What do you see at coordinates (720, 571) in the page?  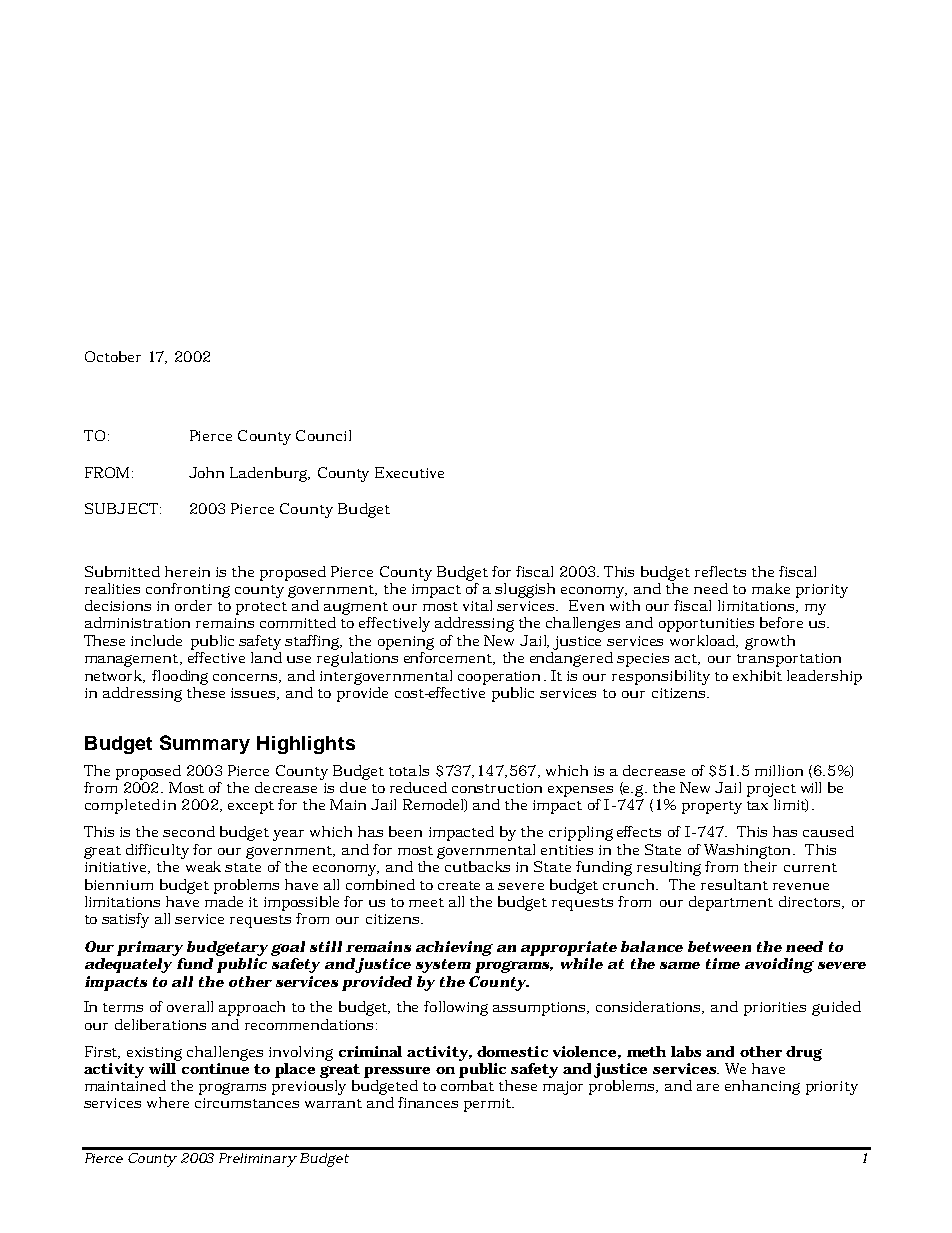 I see `reflects` at bounding box center [720, 571].
